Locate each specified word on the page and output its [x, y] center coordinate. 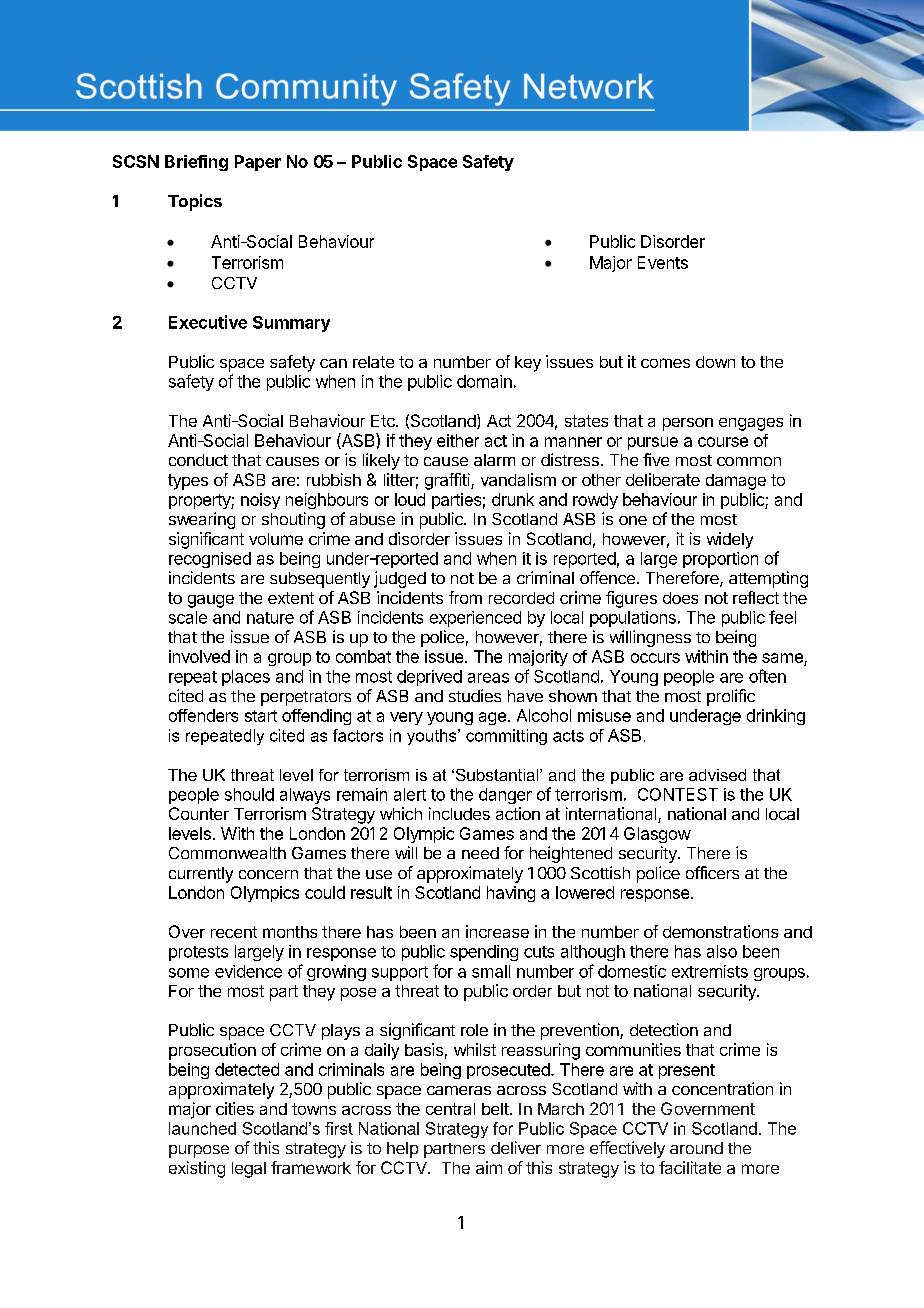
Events [663, 262]
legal [249, 1170]
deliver [516, 1147]
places [246, 678]
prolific [731, 697]
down [715, 362]
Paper [258, 163]
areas [488, 678]
